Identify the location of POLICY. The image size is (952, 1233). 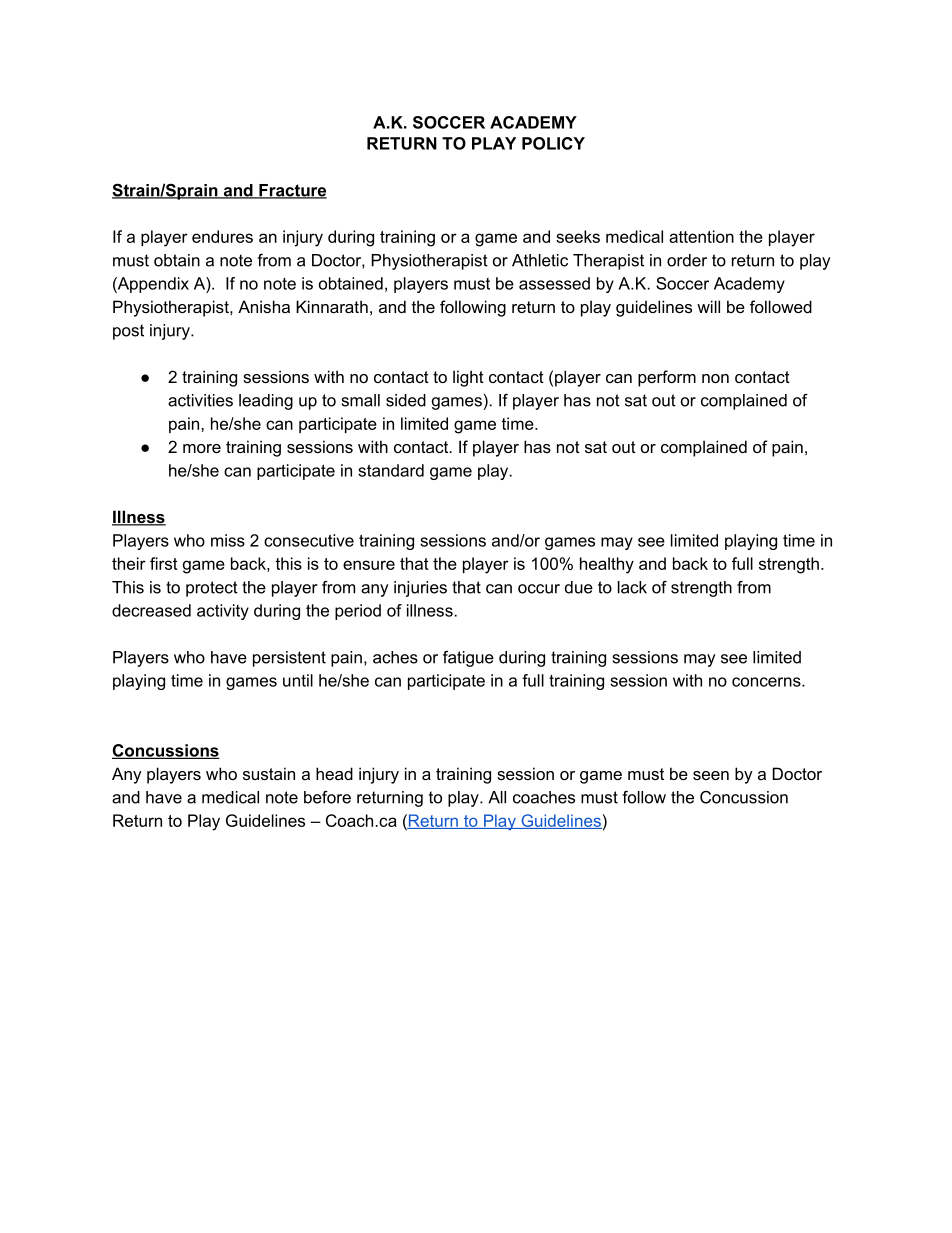
(553, 143).
